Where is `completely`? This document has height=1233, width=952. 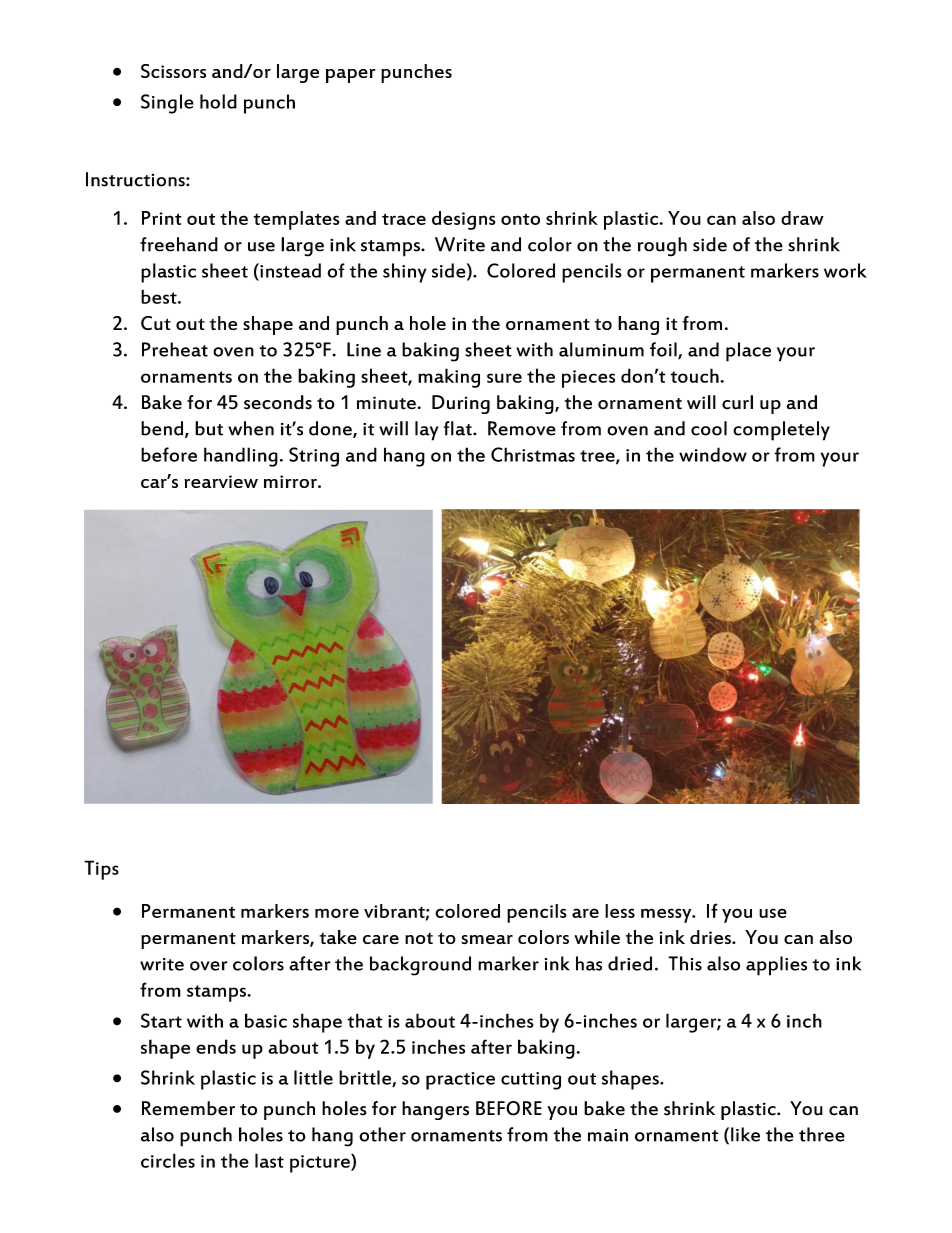 completely is located at coordinates (781, 431).
